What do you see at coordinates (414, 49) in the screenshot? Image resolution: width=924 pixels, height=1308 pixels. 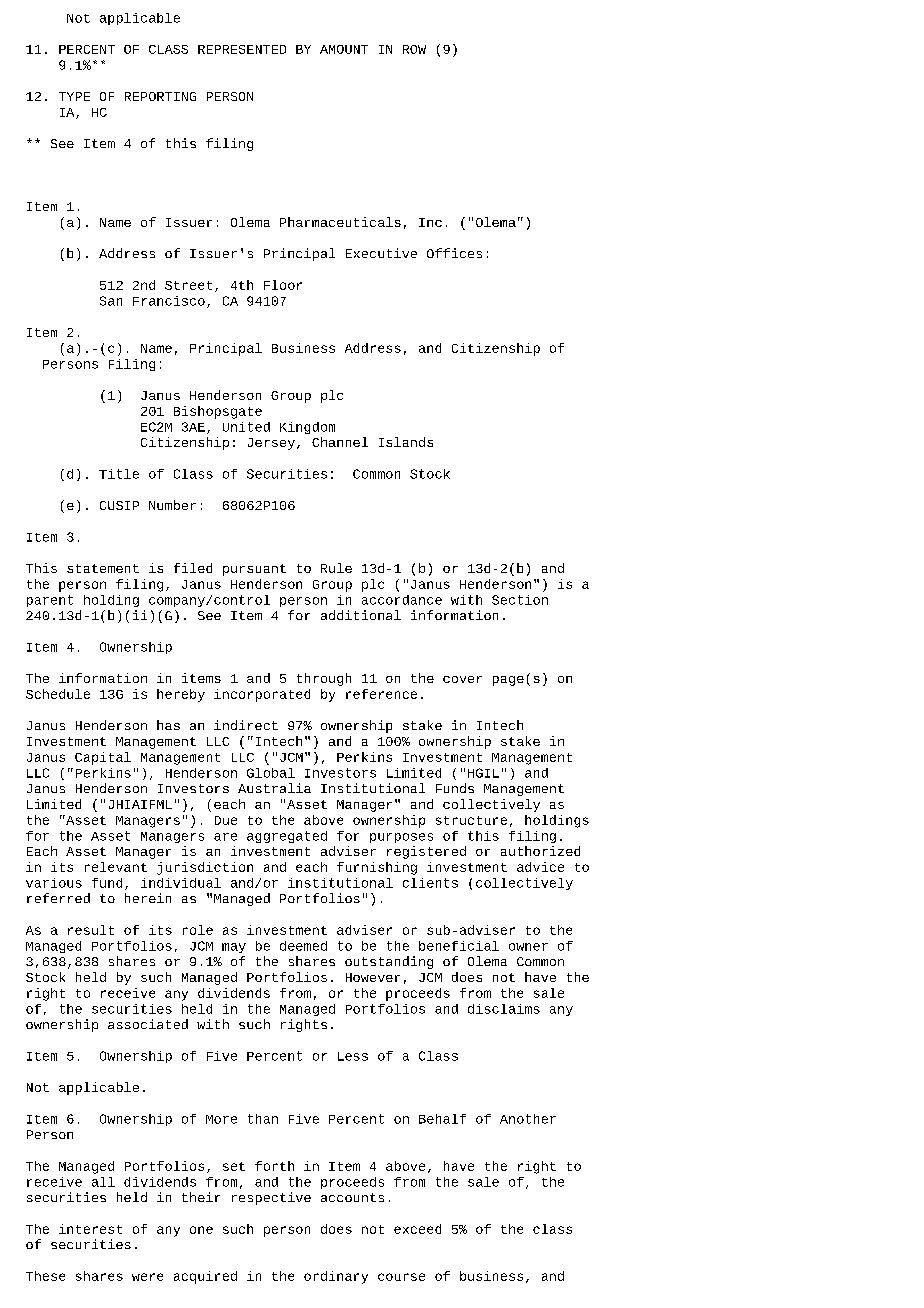 I see `ROW` at bounding box center [414, 49].
